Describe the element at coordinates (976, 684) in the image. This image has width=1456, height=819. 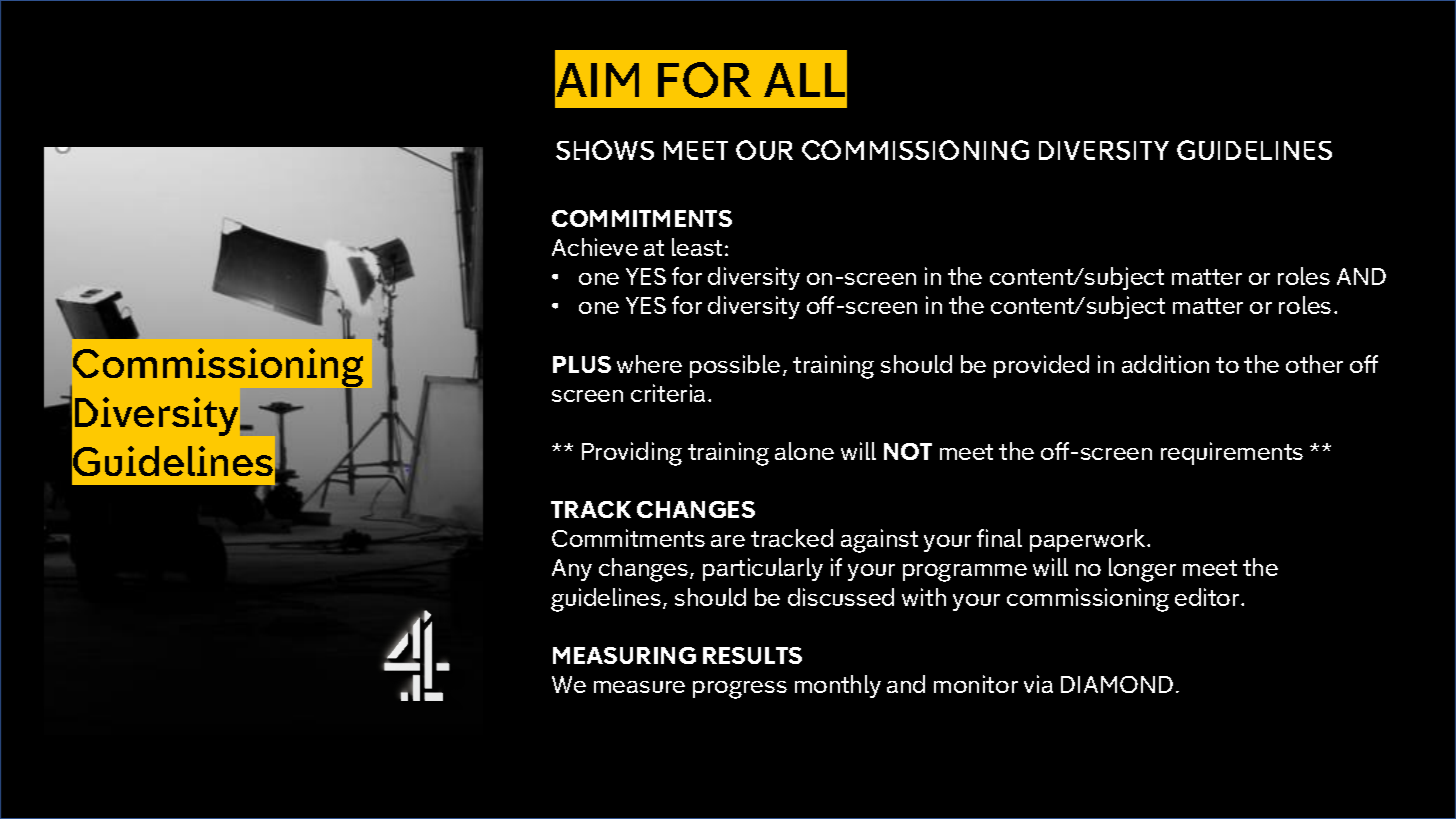
I see `monitor` at that location.
